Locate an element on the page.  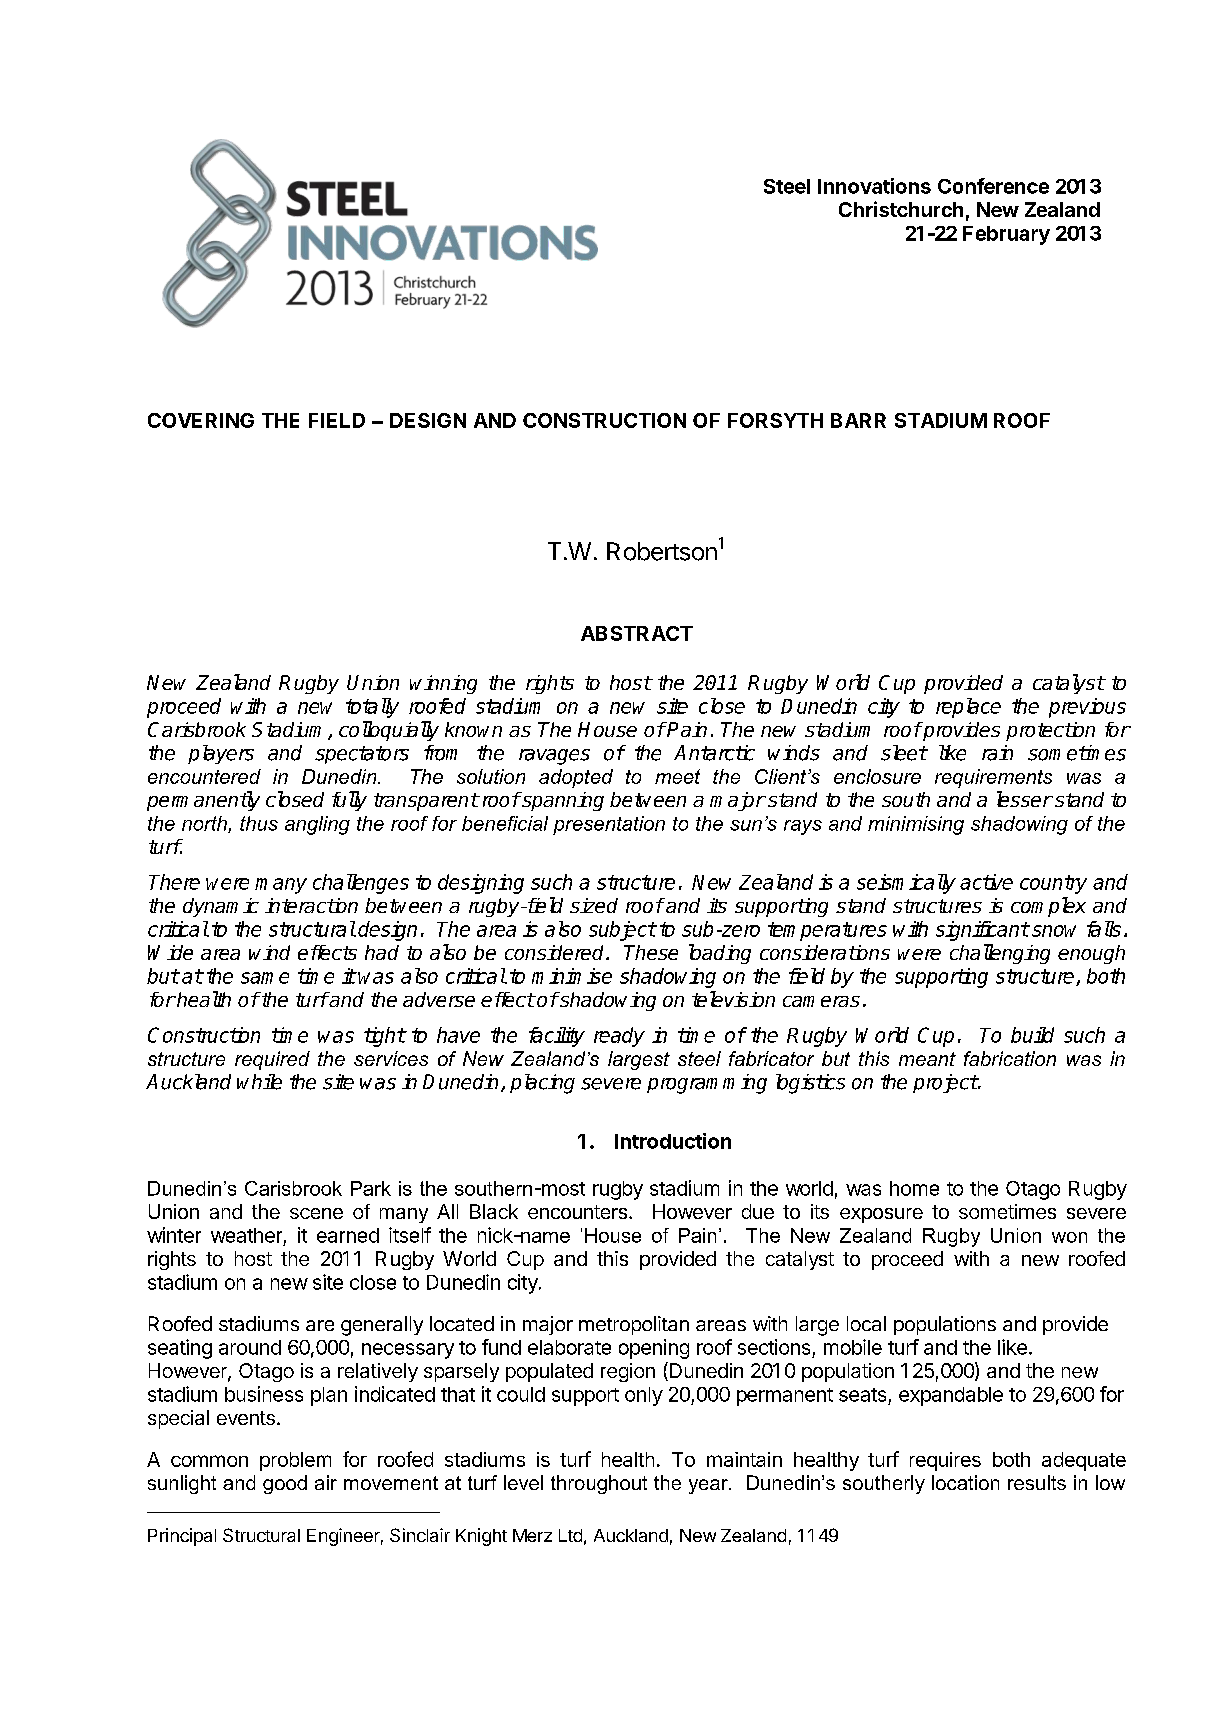
ABSTRACT is located at coordinates (637, 633).
